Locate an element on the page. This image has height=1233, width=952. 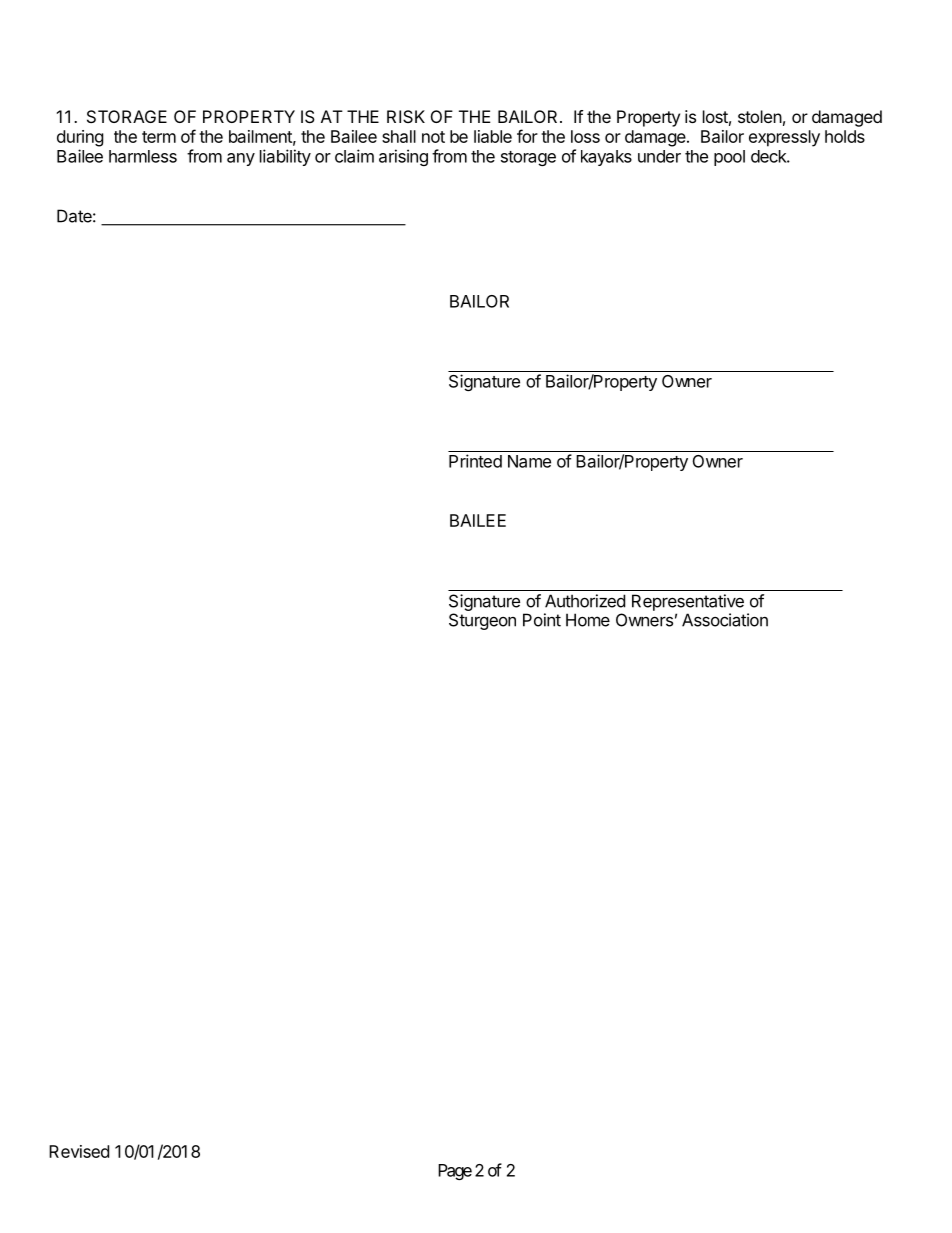
Home is located at coordinates (588, 620).
